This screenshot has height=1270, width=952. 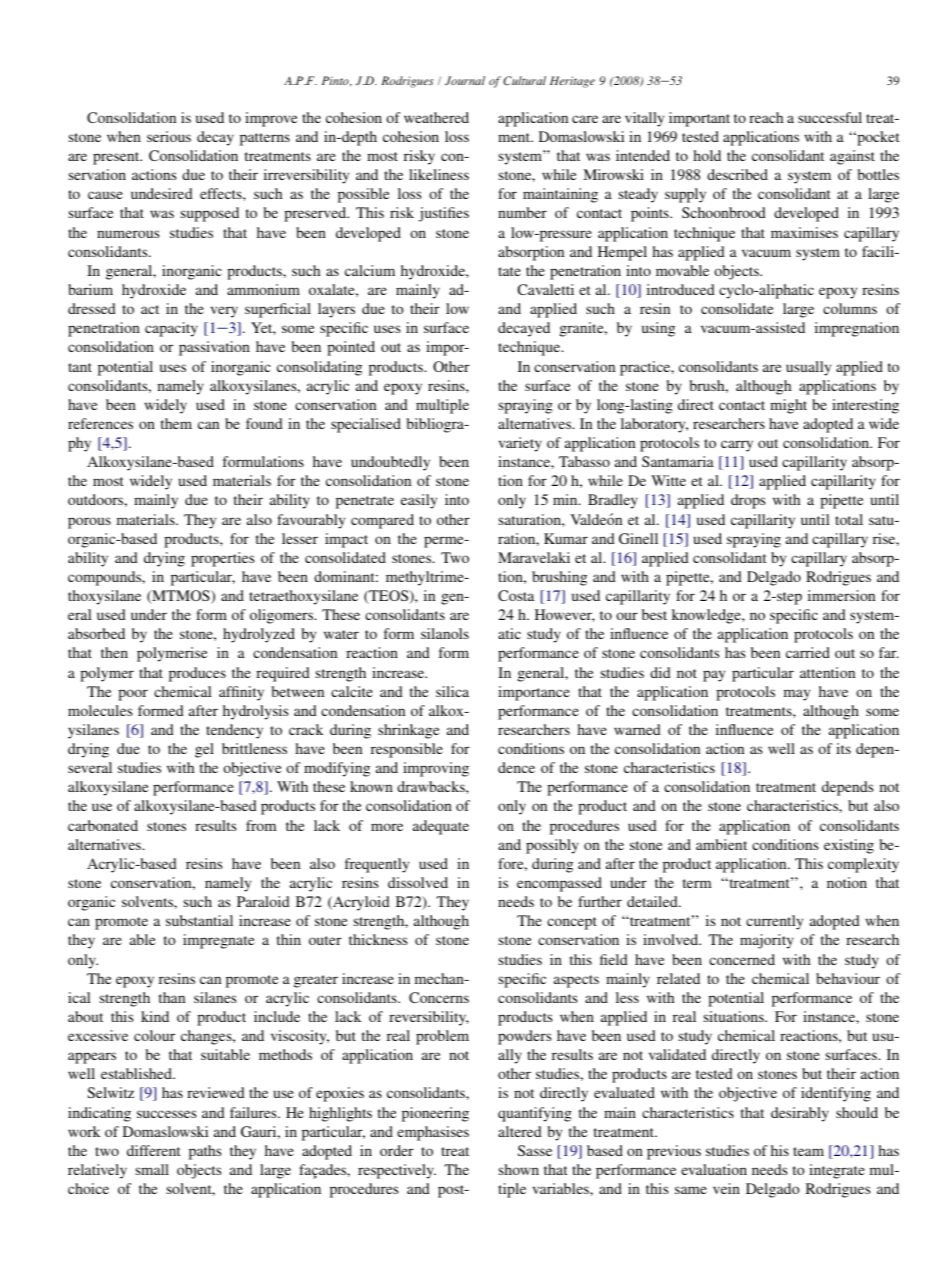 What do you see at coordinates (169, 136) in the screenshot?
I see `serious` at bounding box center [169, 136].
